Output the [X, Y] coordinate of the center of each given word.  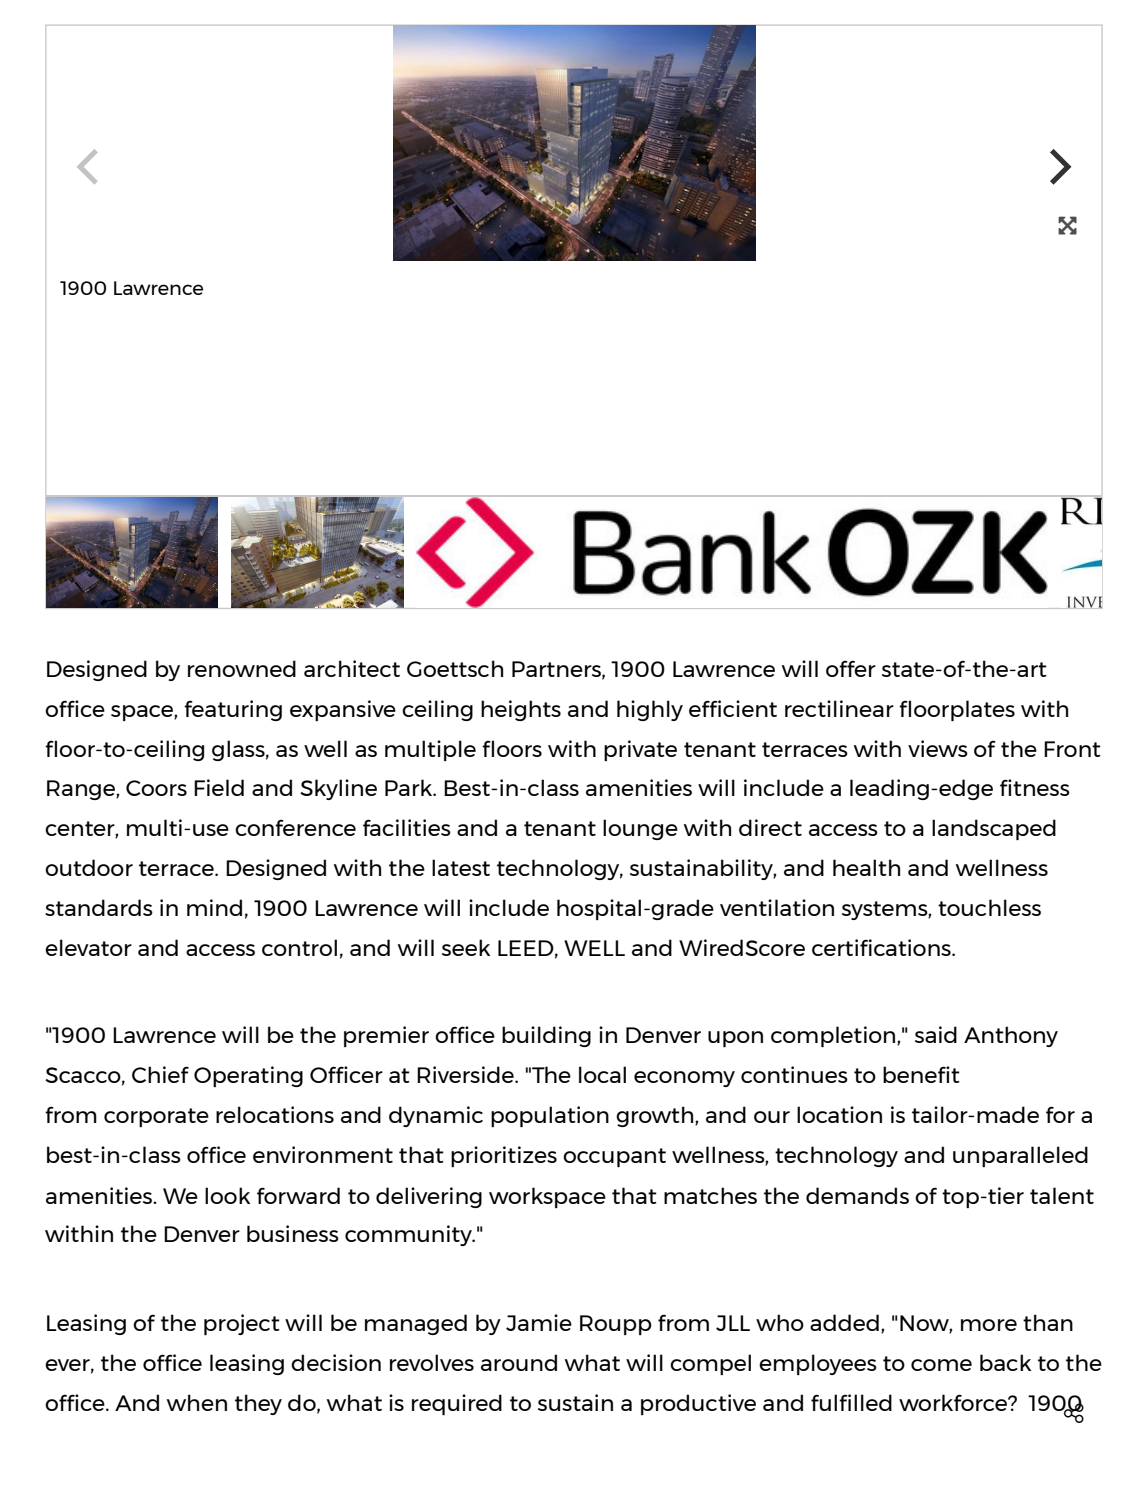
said [936, 1034]
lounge [640, 829]
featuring [233, 710]
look [227, 1195]
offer [851, 668]
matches [710, 1195]
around [519, 1362]
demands [857, 1195]
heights [521, 710]
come [941, 1365]
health [866, 867]
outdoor [89, 867]
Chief [160, 1074]
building [546, 1036]
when [197, 1402]
